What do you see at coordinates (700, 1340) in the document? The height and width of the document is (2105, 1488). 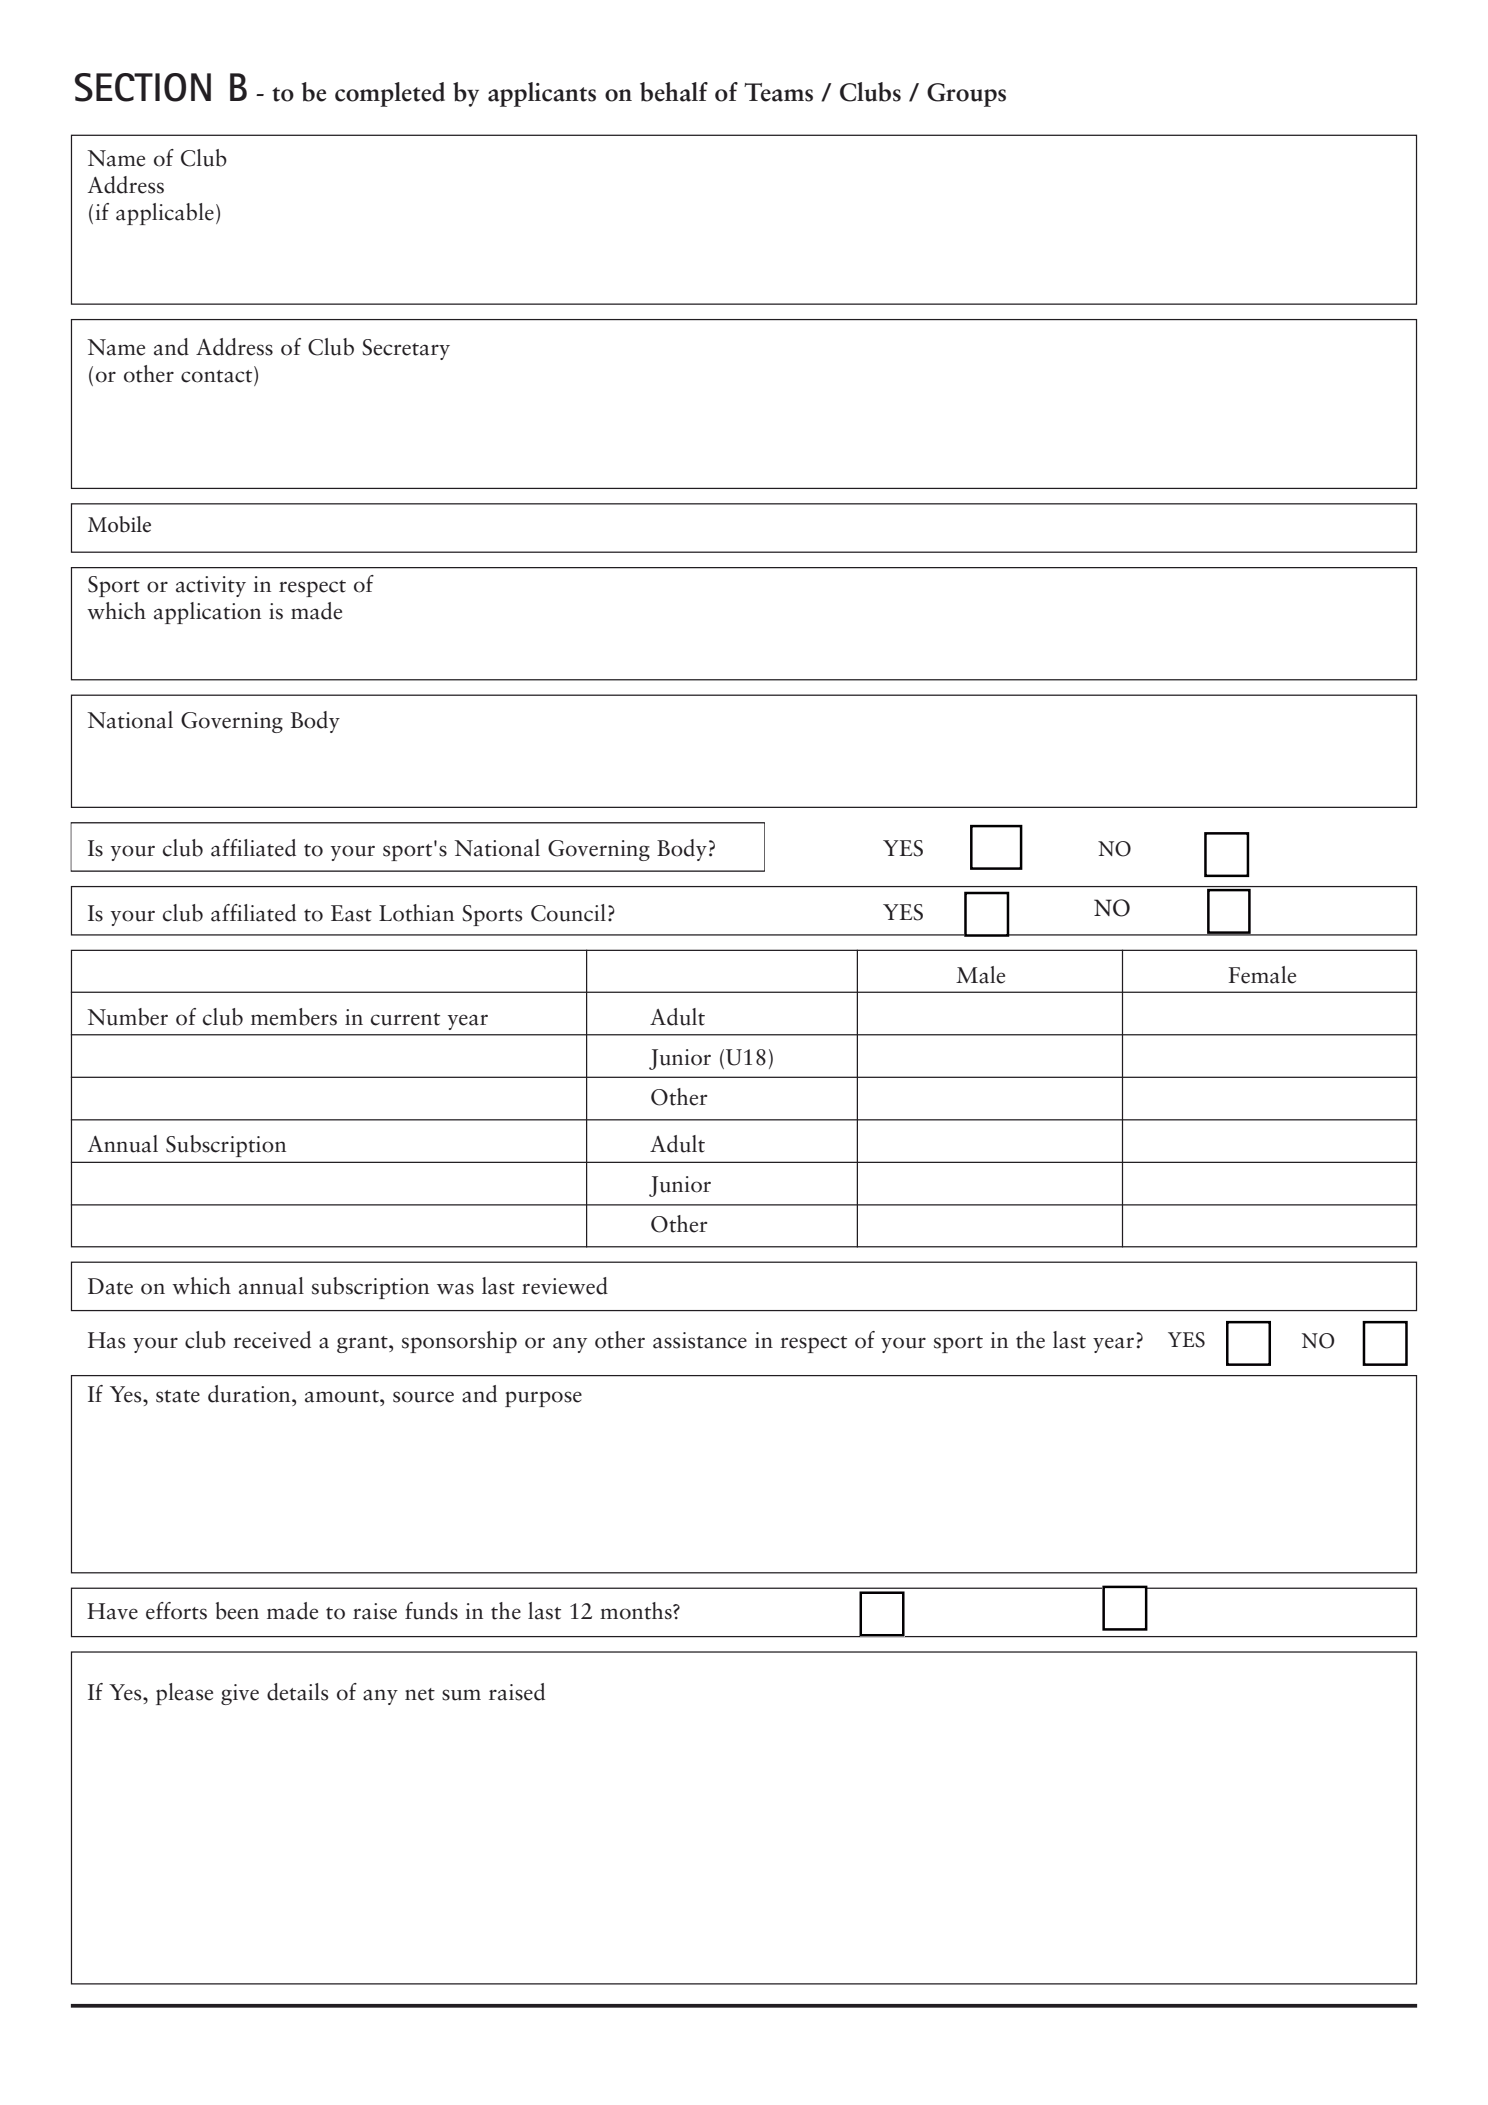 I see `assistance` at bounding box center [700, 1340].
